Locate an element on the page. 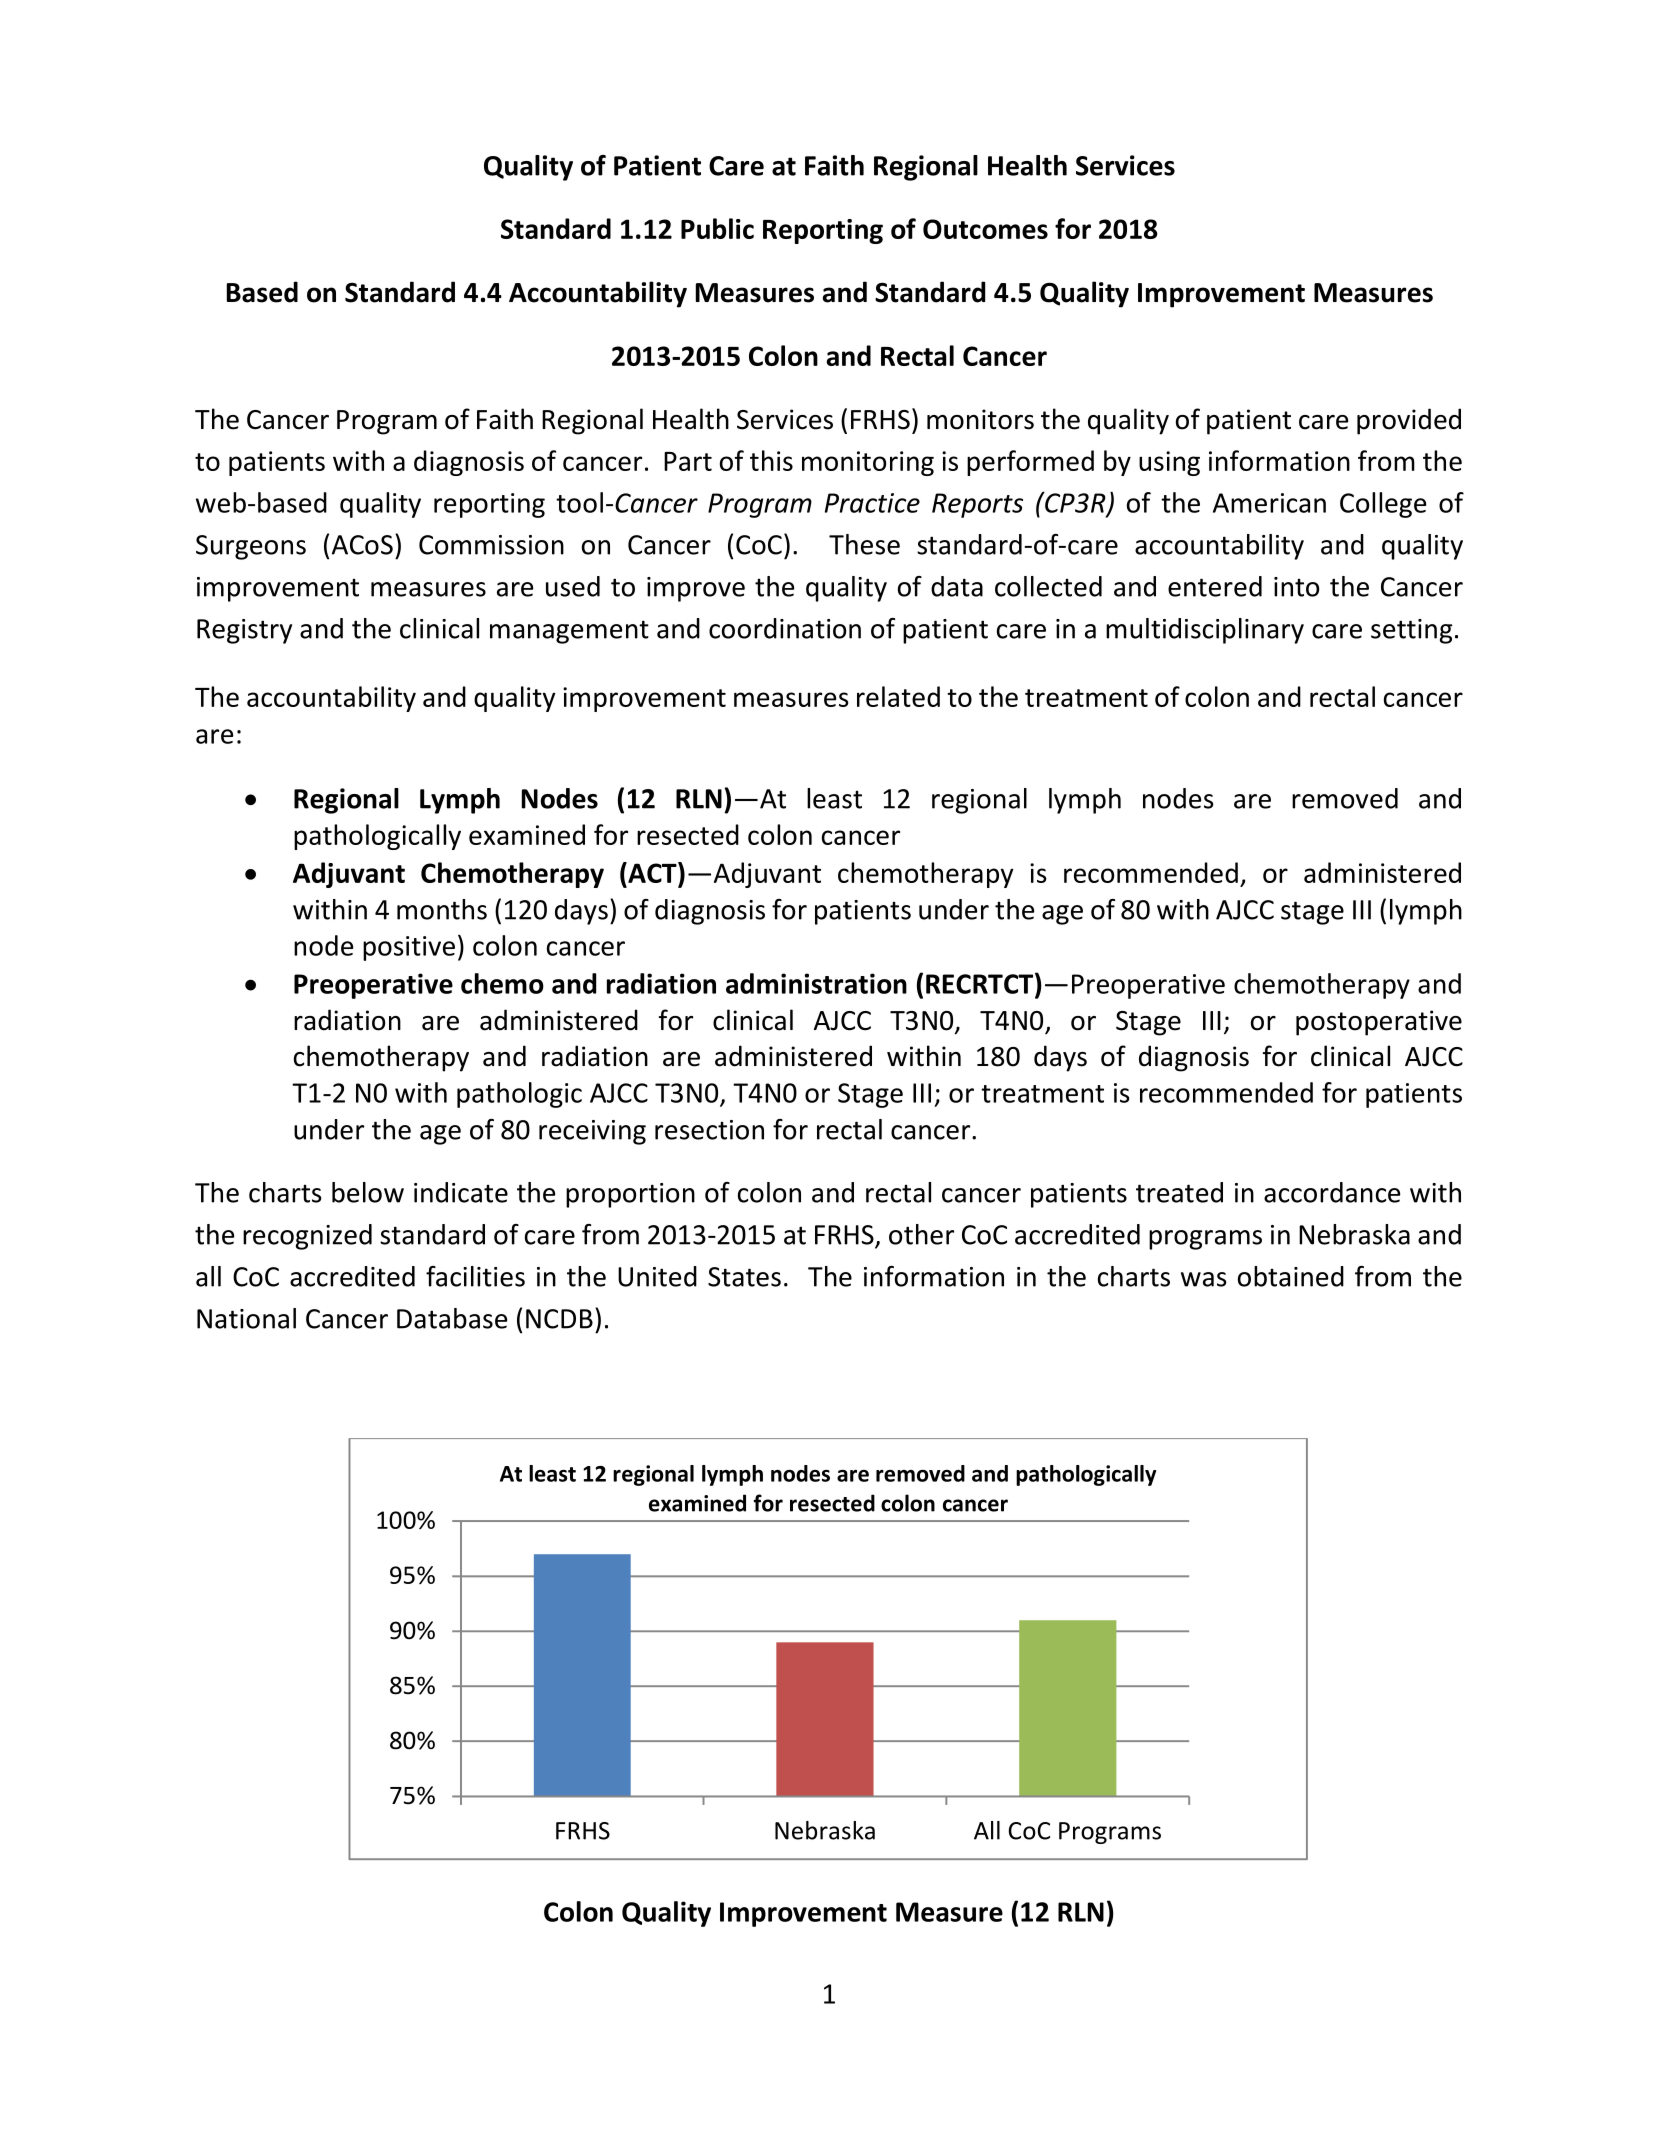 The width and height of the image is (1658, 2146). positive is located at coordinates (409, 948).
